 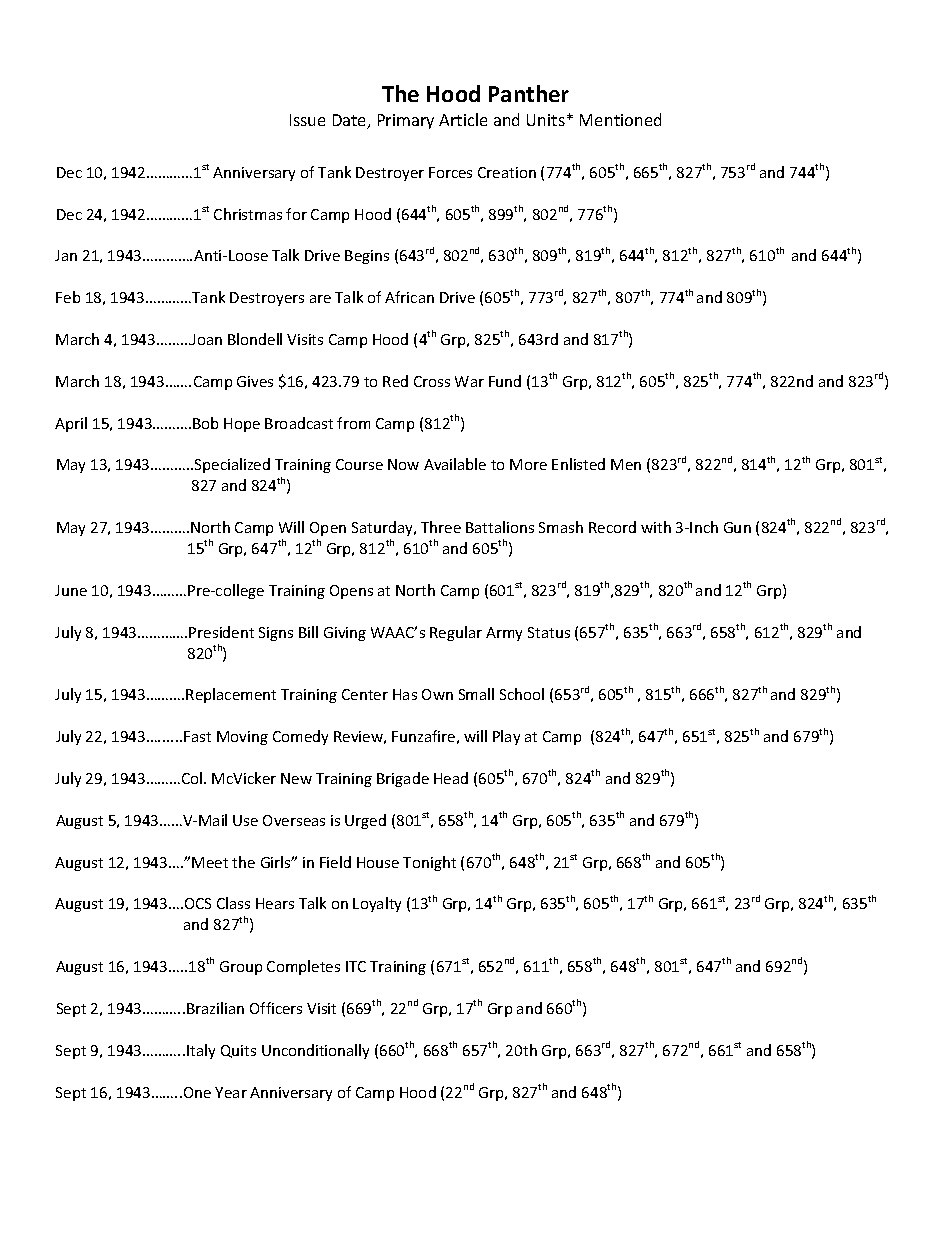 I want to click on June, so click(x=71, y=590).
